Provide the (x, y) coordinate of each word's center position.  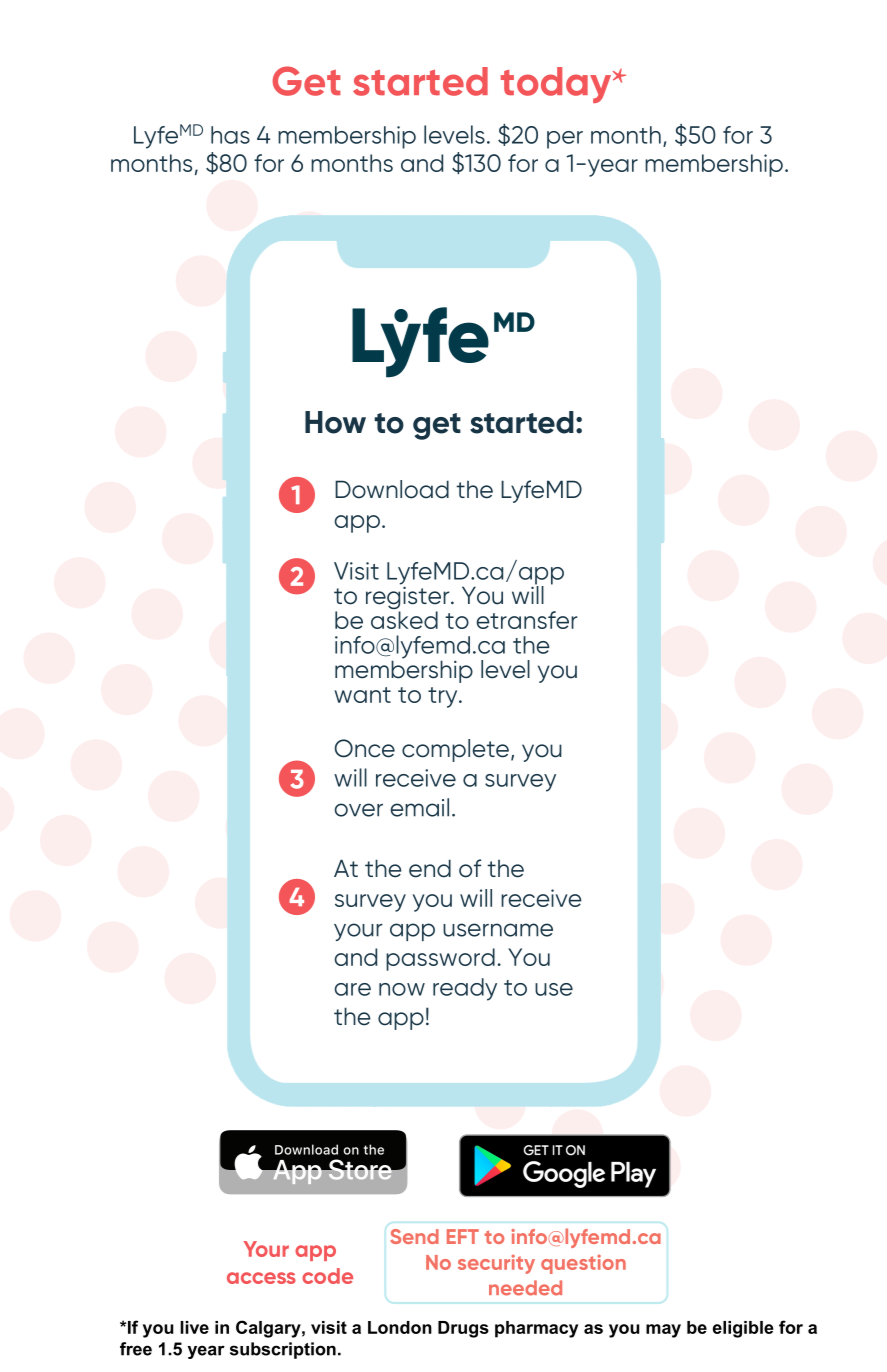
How (335, 422)
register (409, 598)
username (498, 930)
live (194, 1327)
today (557, 85)
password (440, 959)
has (230, 135)
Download (392, 489)
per (565, 140)
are (352, 989)
